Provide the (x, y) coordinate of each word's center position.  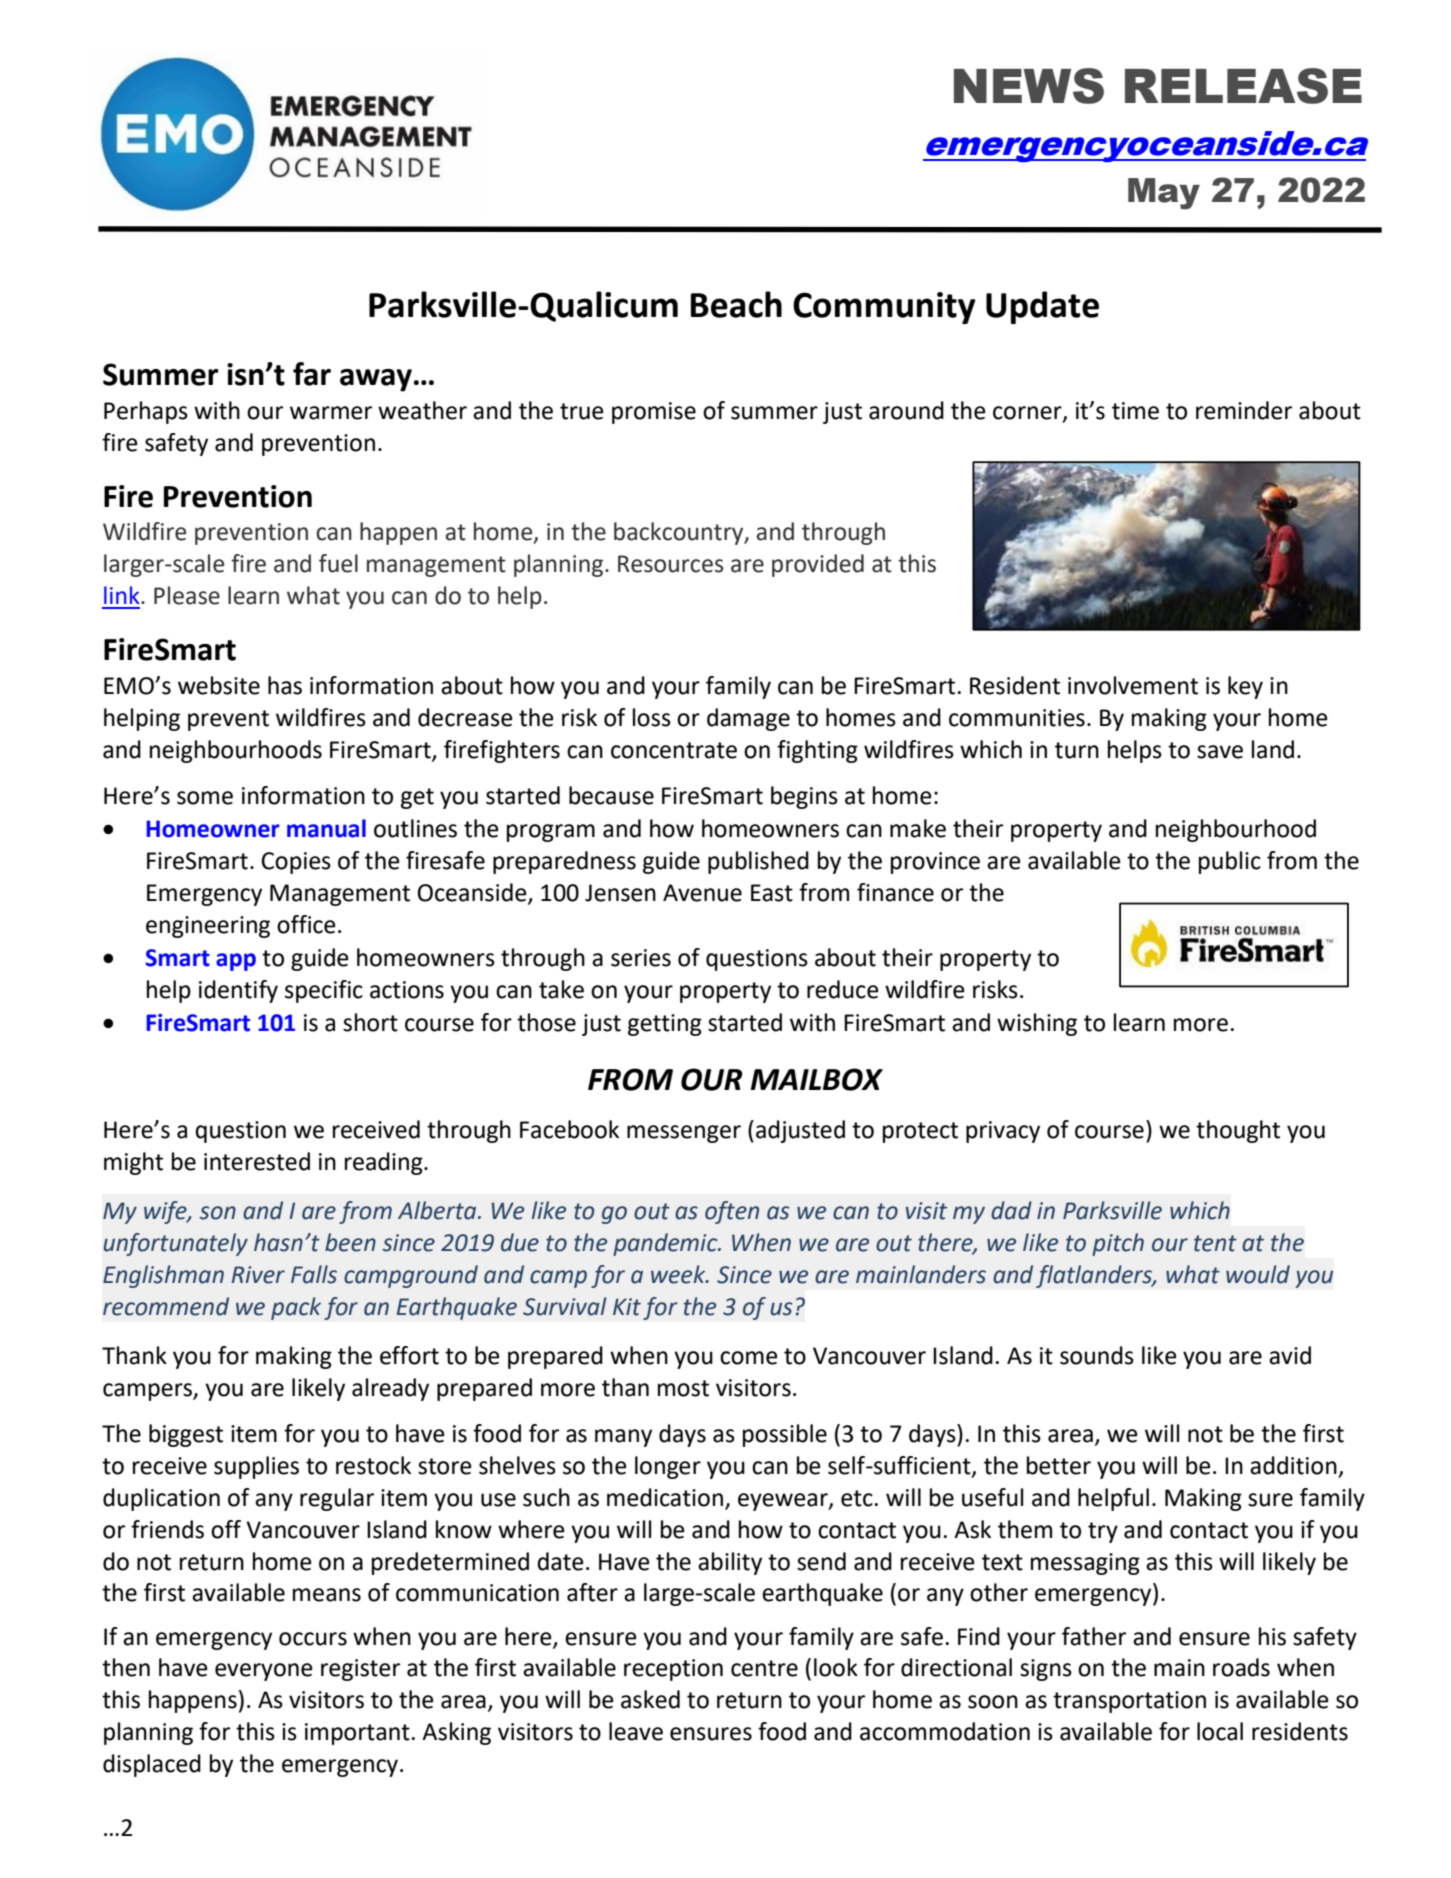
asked (650, 1699)
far (312, 374)
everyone (264, 1672)
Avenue (702, 893)
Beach (736, 304)
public (1230, 862)
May (1164, 194)
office (306, 924)
